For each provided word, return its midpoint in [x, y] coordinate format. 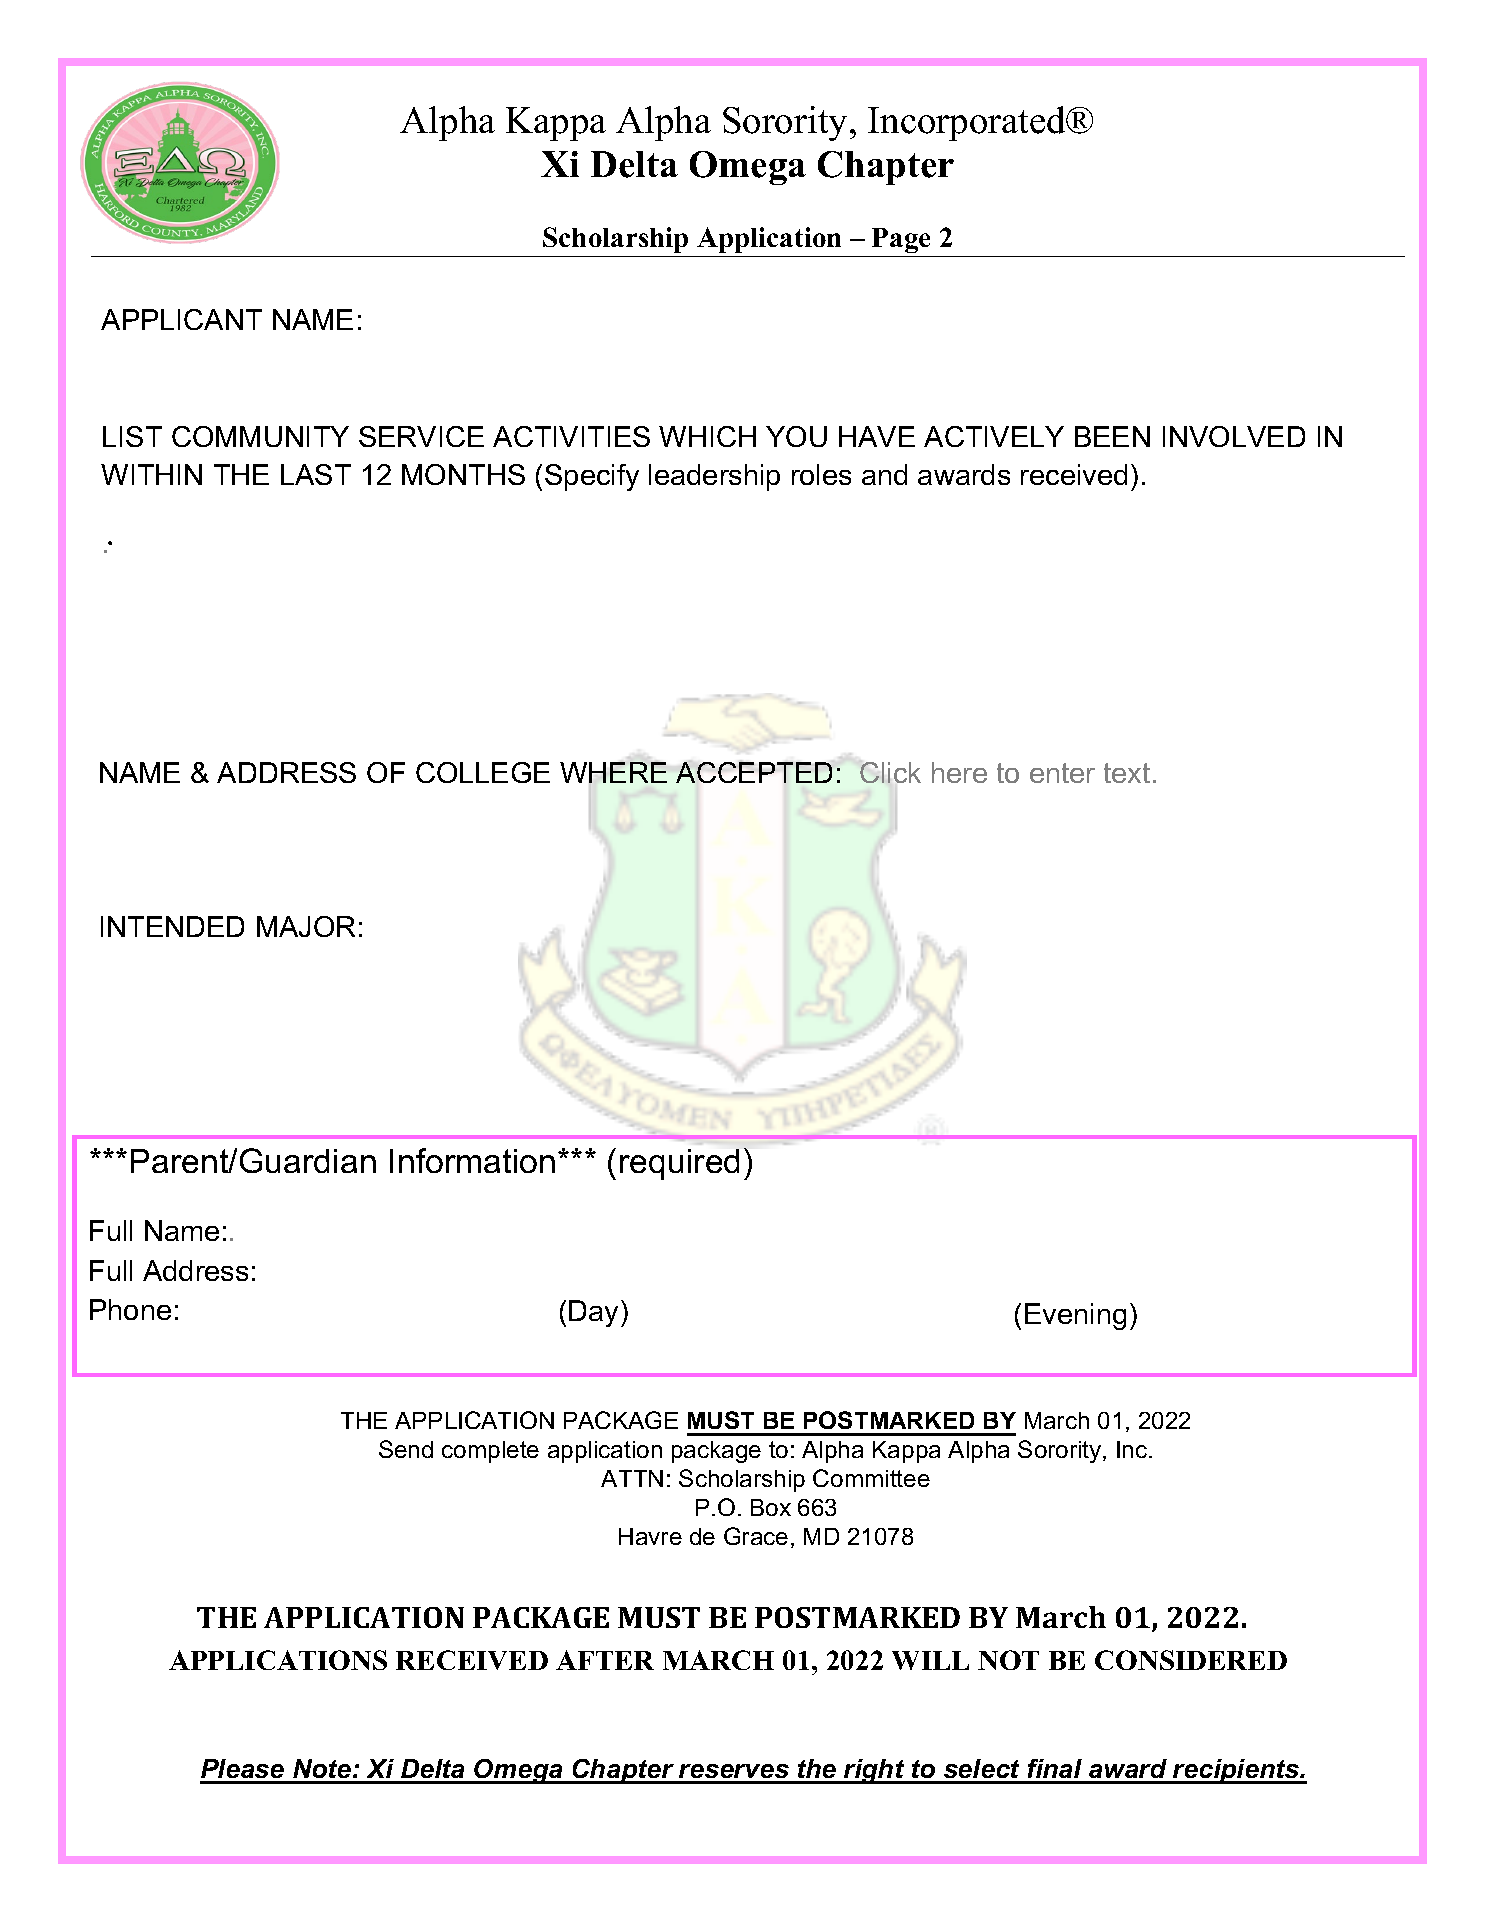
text [1127, 773]
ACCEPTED [754, 772]
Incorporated [968, 123]
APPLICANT [181, 319]
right [874, 1771]
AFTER [605, 1660]
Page [901, 240]
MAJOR [306, 926]
